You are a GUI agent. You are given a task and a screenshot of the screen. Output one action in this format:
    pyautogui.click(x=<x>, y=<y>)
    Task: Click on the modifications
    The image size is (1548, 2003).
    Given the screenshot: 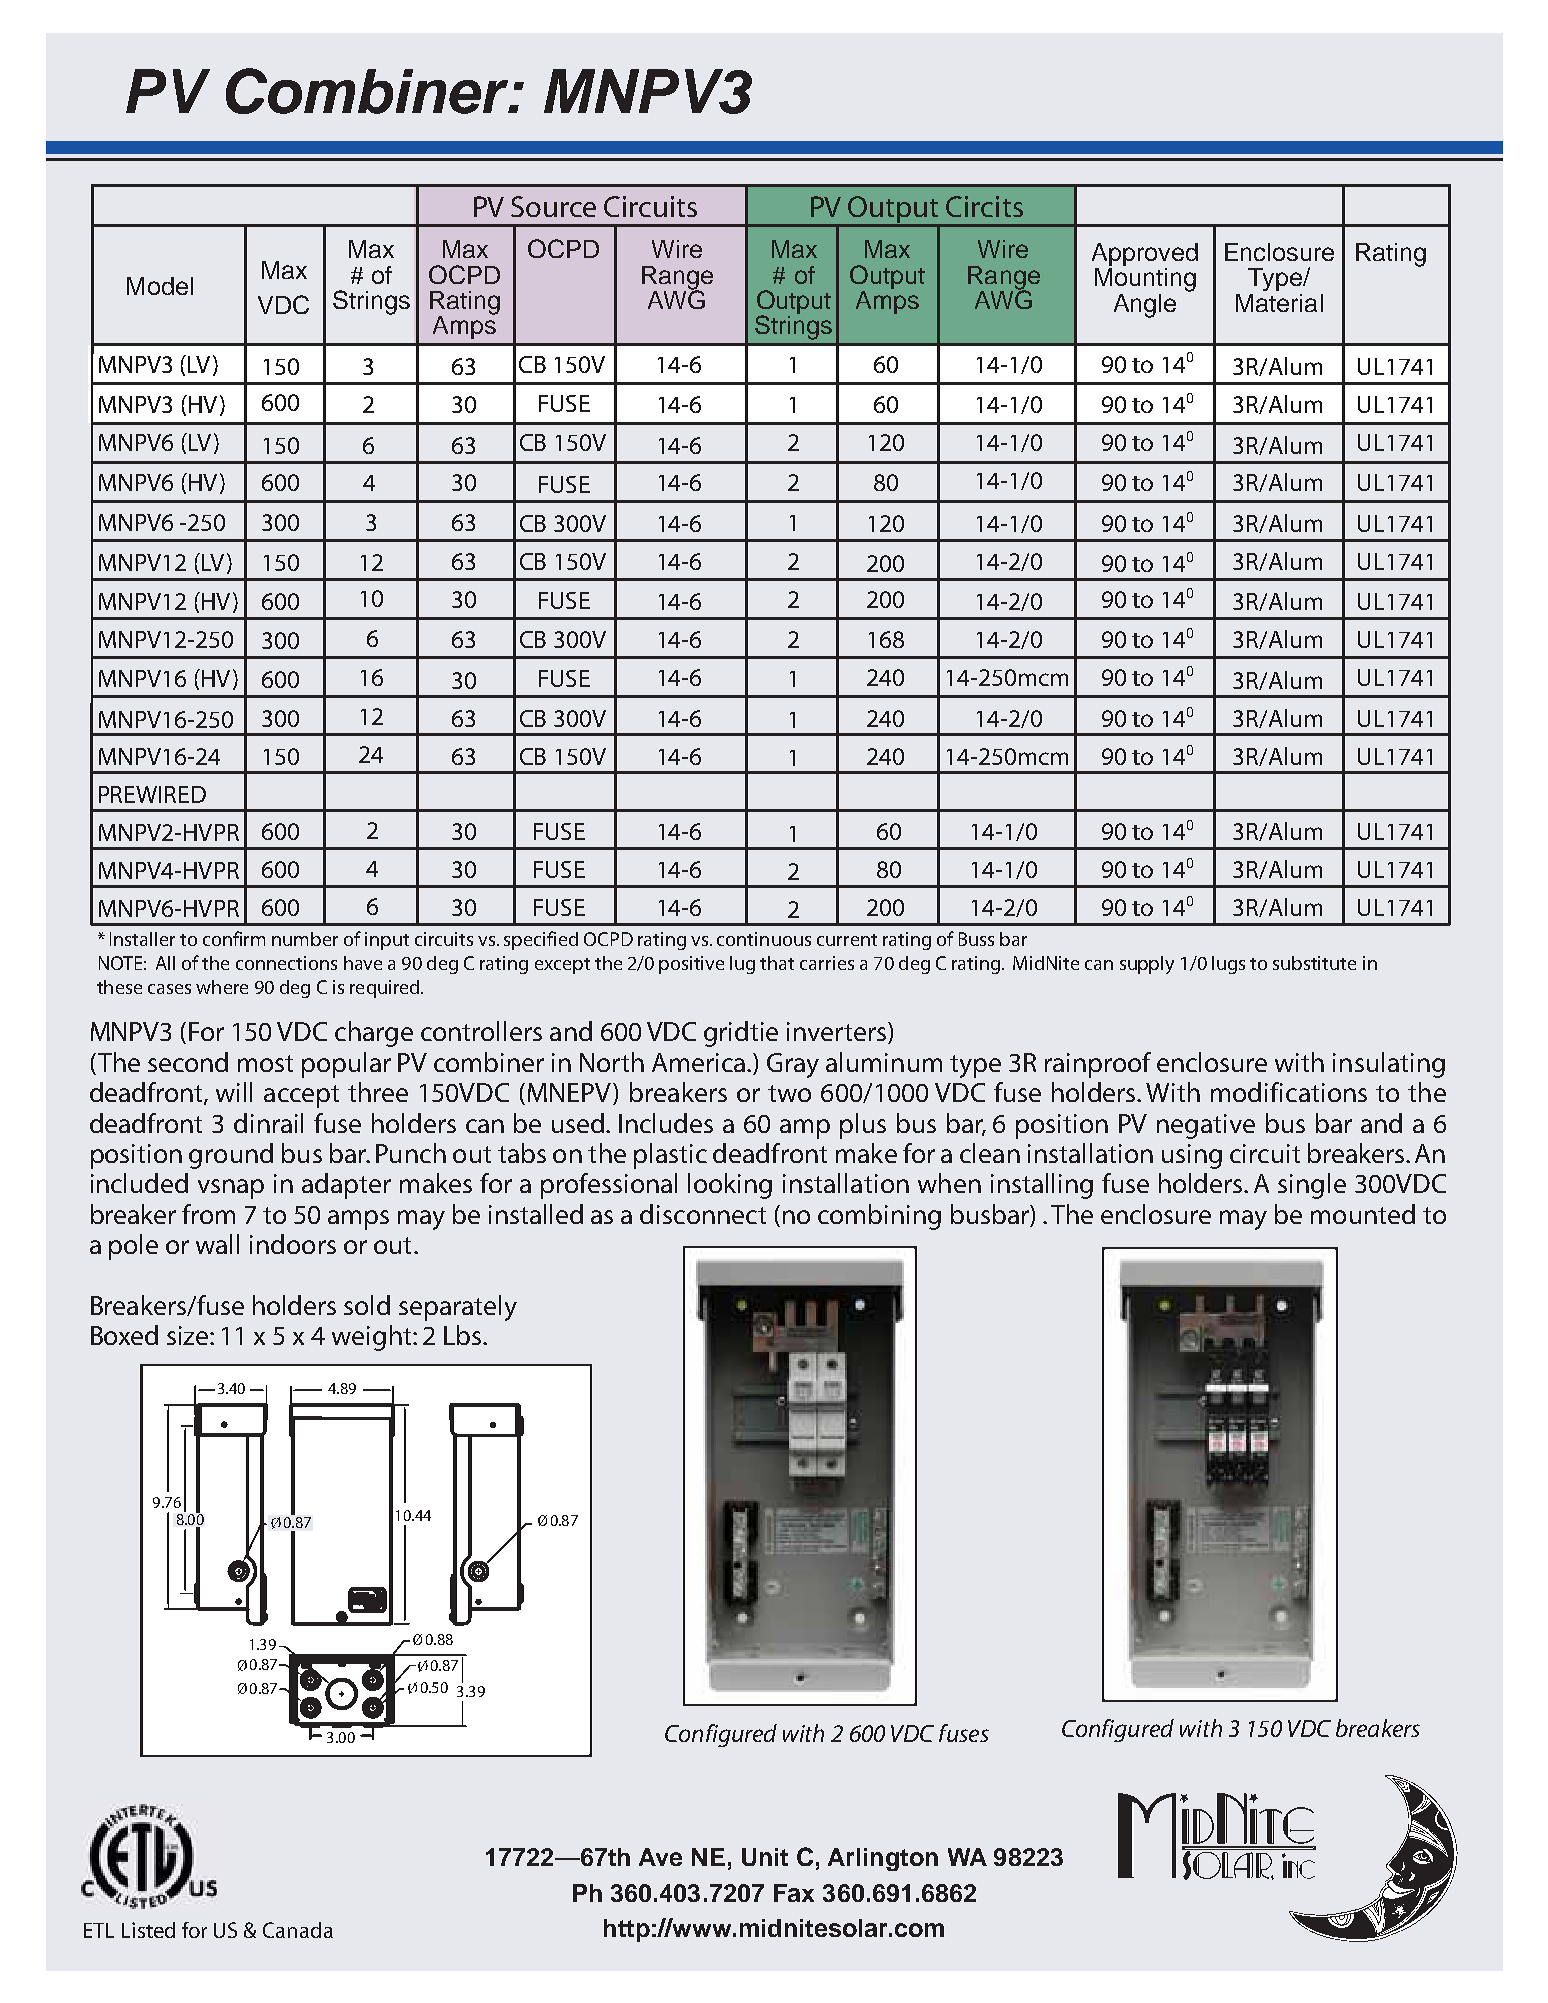 What is the action you would take?
    pyautogui.click(x=1289, y=1092)
